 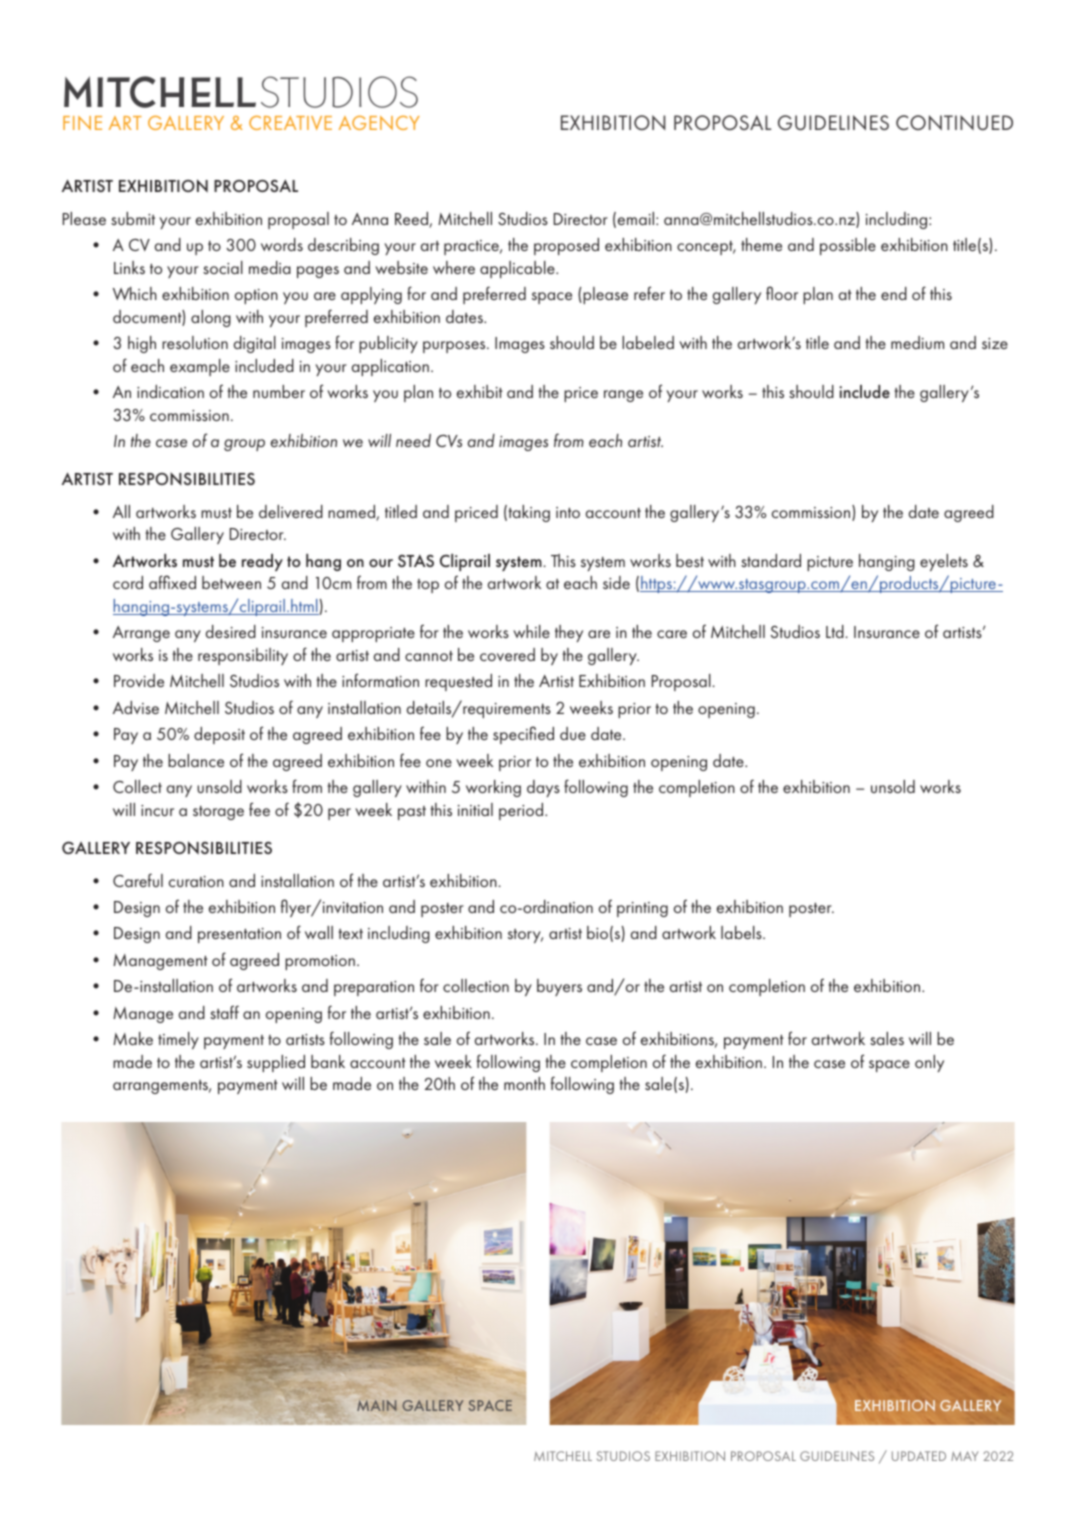 What do you see at coordinates (377, 1405) in the screenshot?
I see `MAIN` at bounding box center [377, 1405].
